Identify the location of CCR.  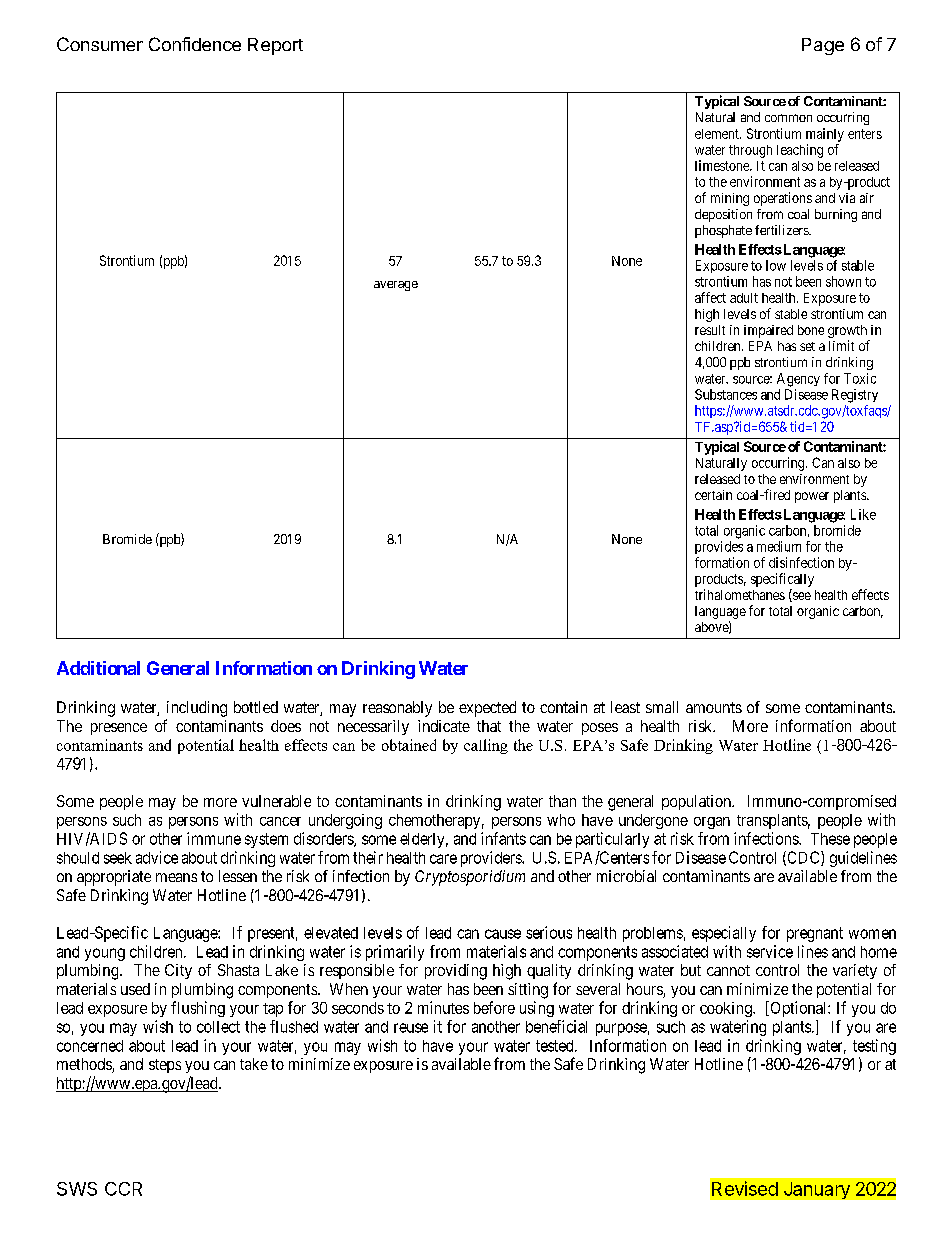
(123, 1189).
